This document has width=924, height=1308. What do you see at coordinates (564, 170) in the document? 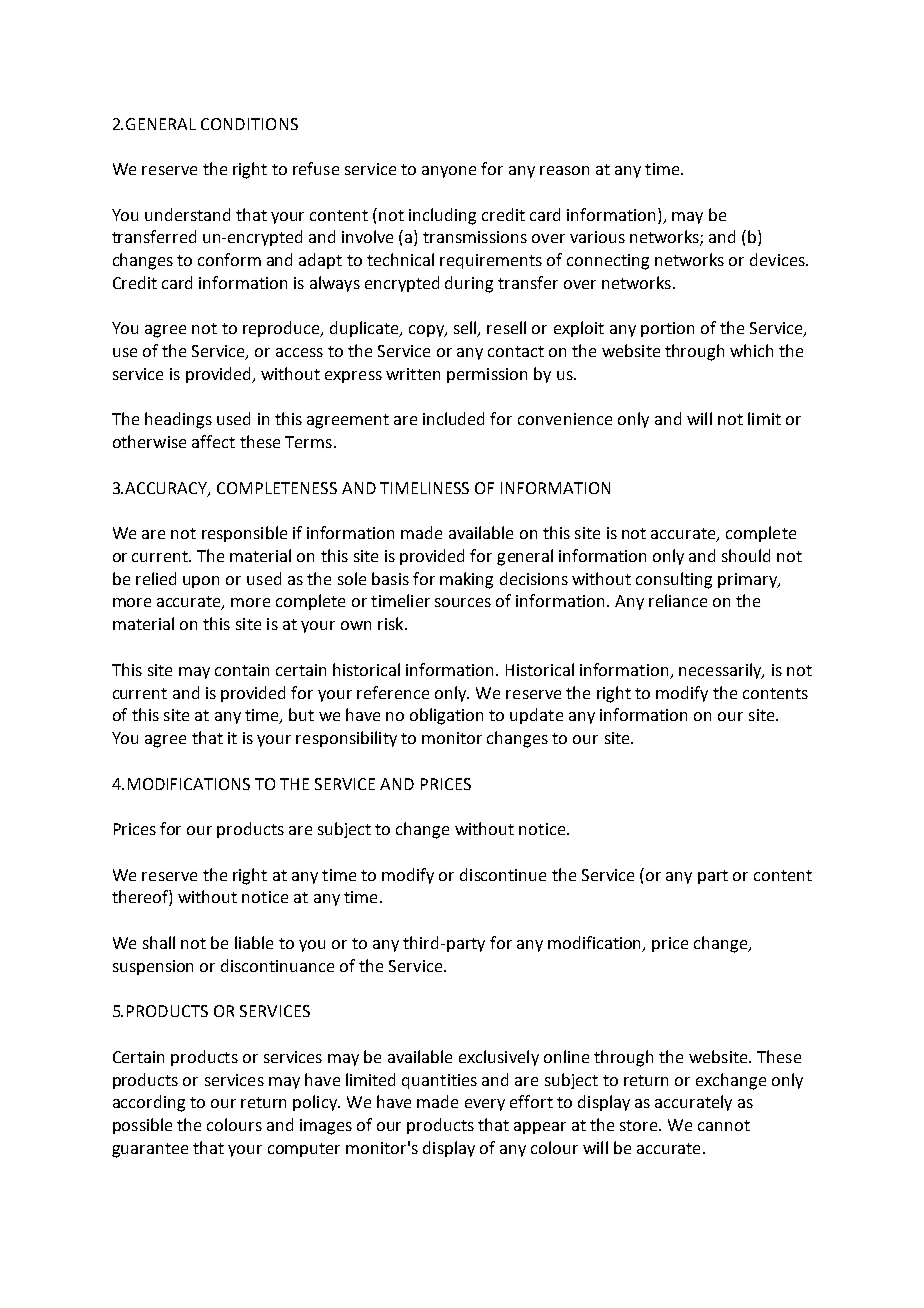
I see `reason` at bounding box center [564, 170].
